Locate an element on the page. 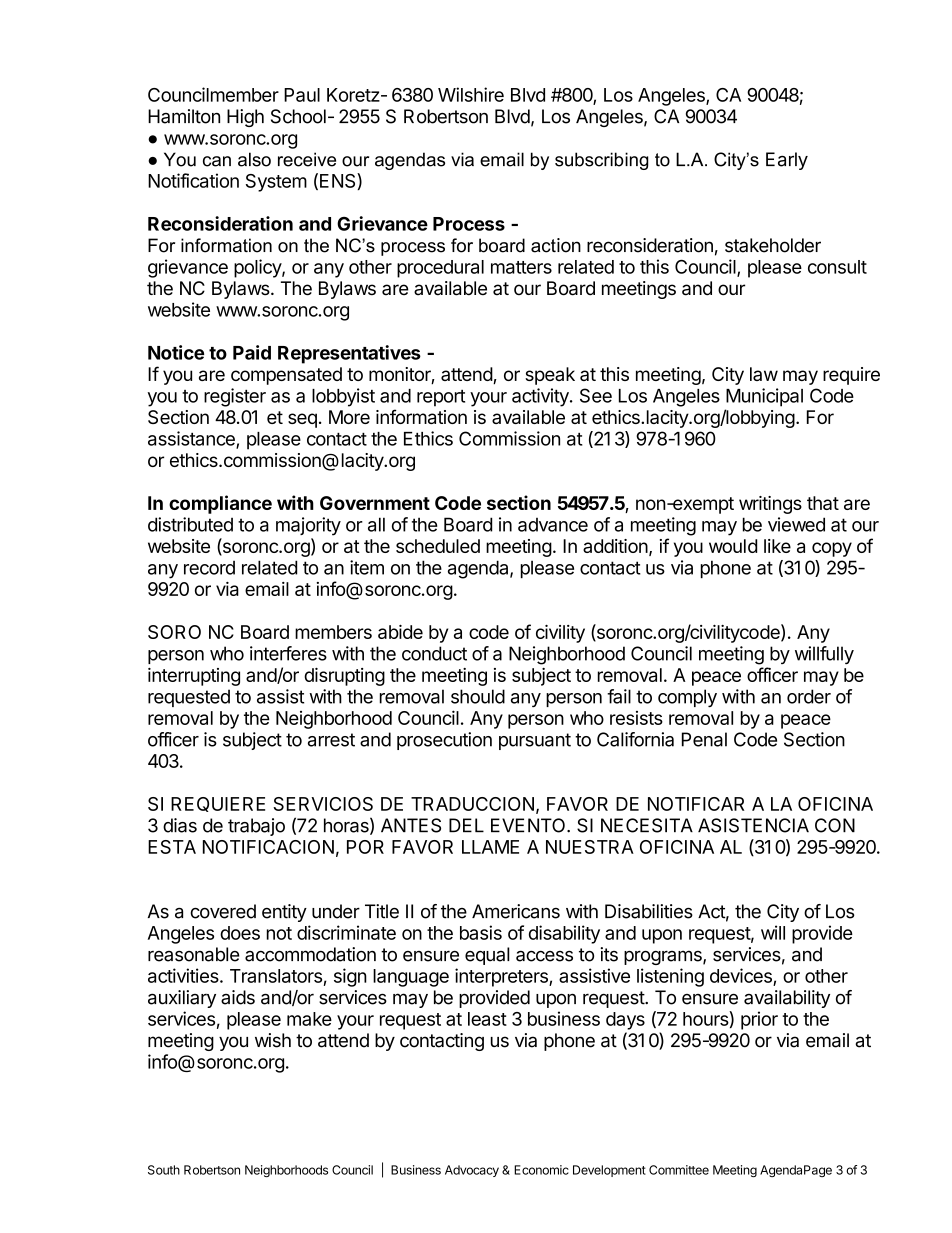  South is located at coordinates (164, 1170).
